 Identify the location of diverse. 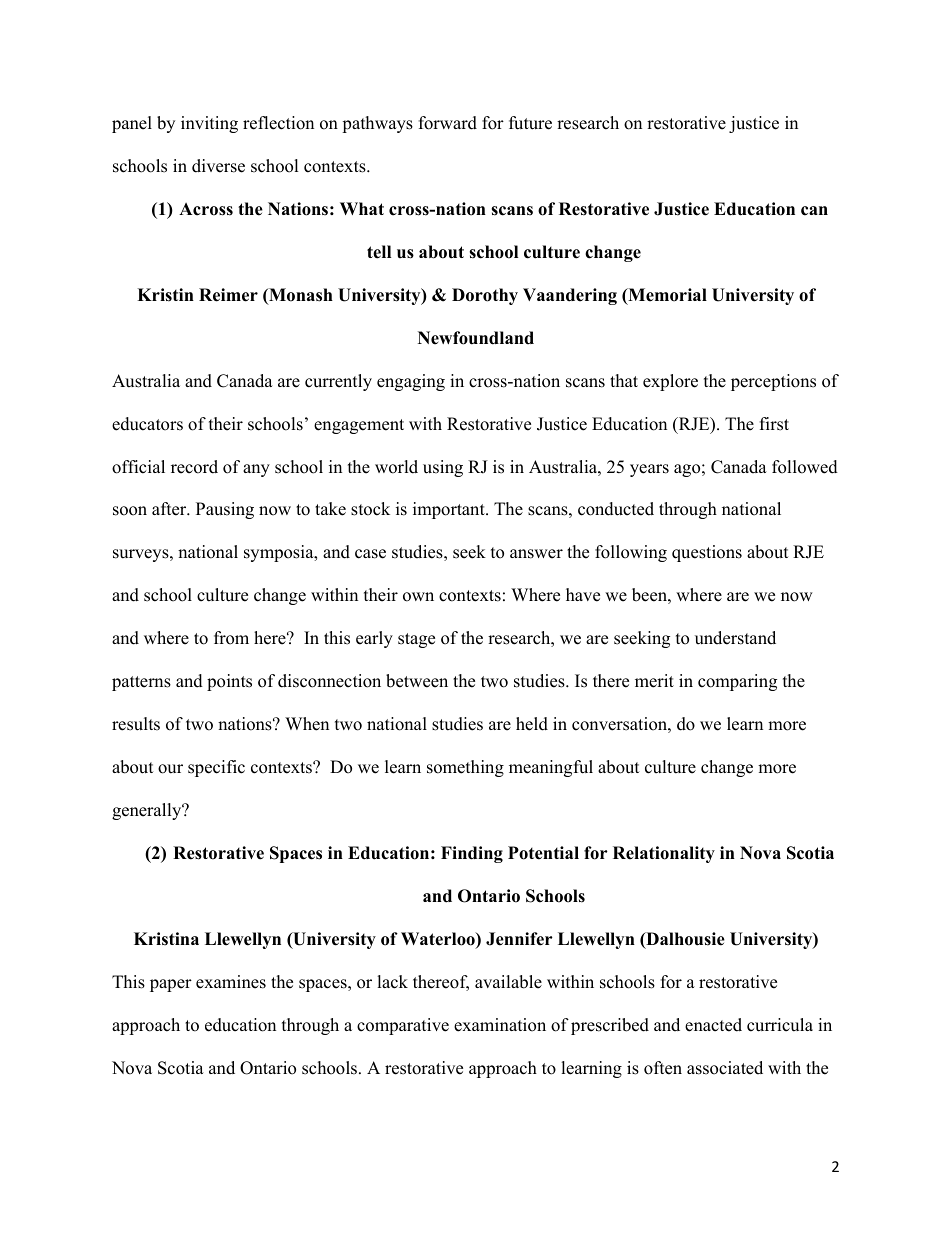
(218, 166).
